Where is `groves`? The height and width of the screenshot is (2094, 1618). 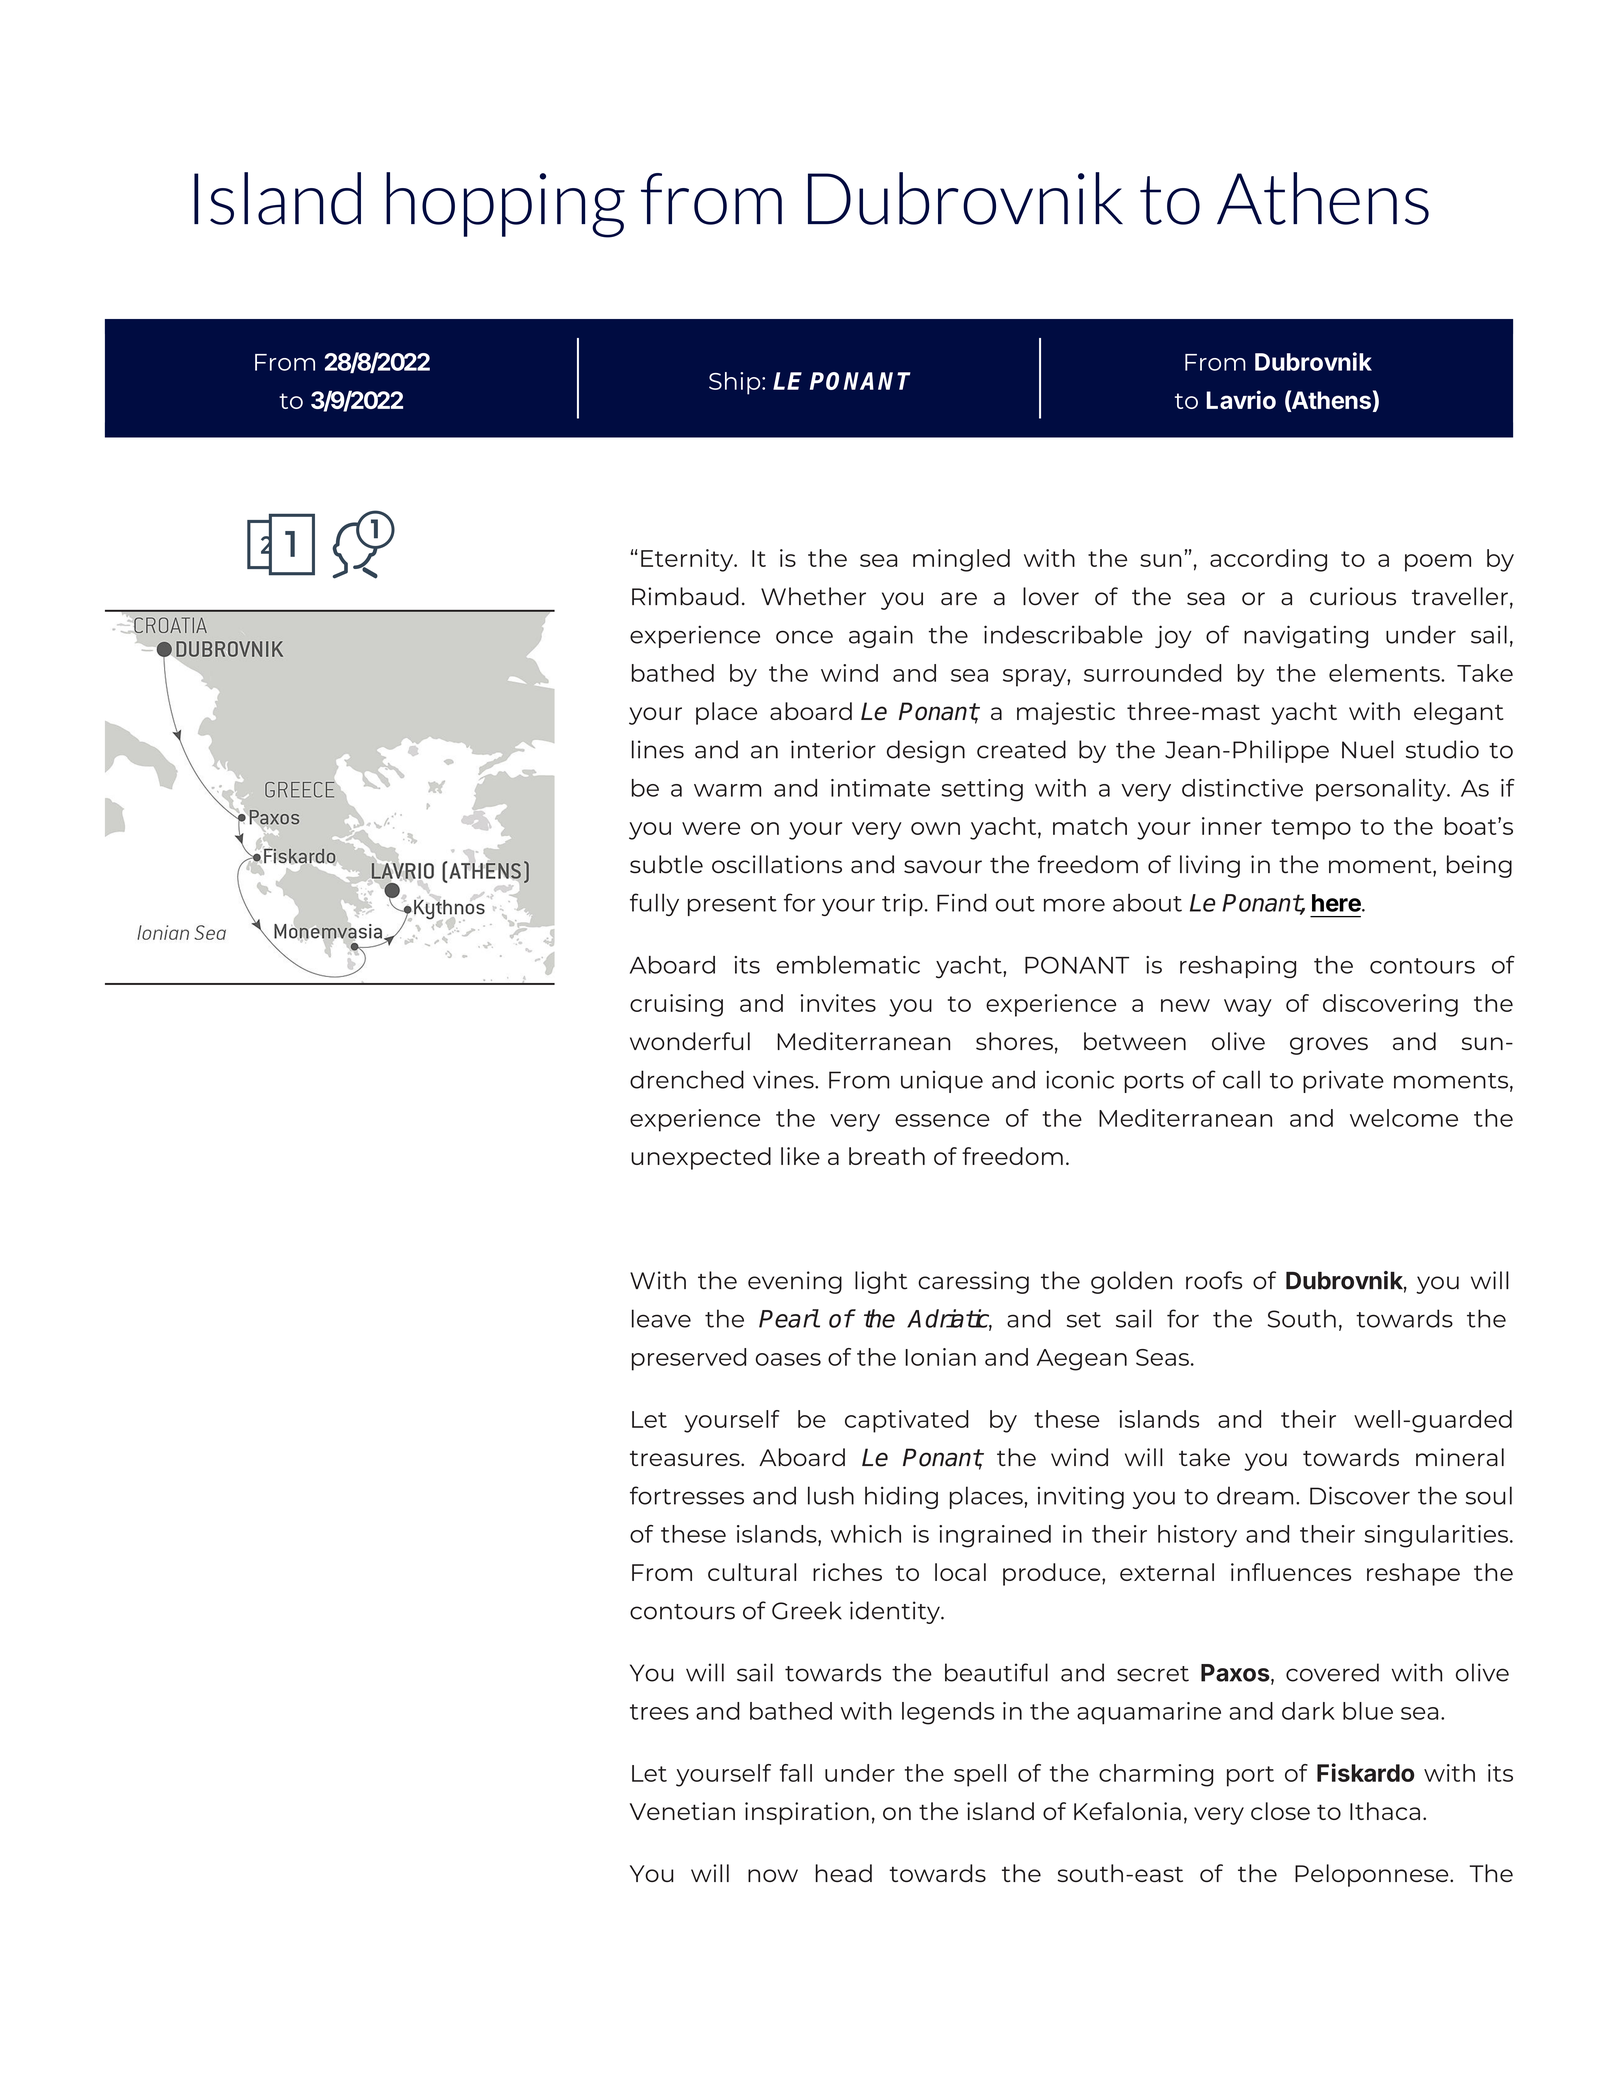
groves is located at coordinates (1329, 1046).
